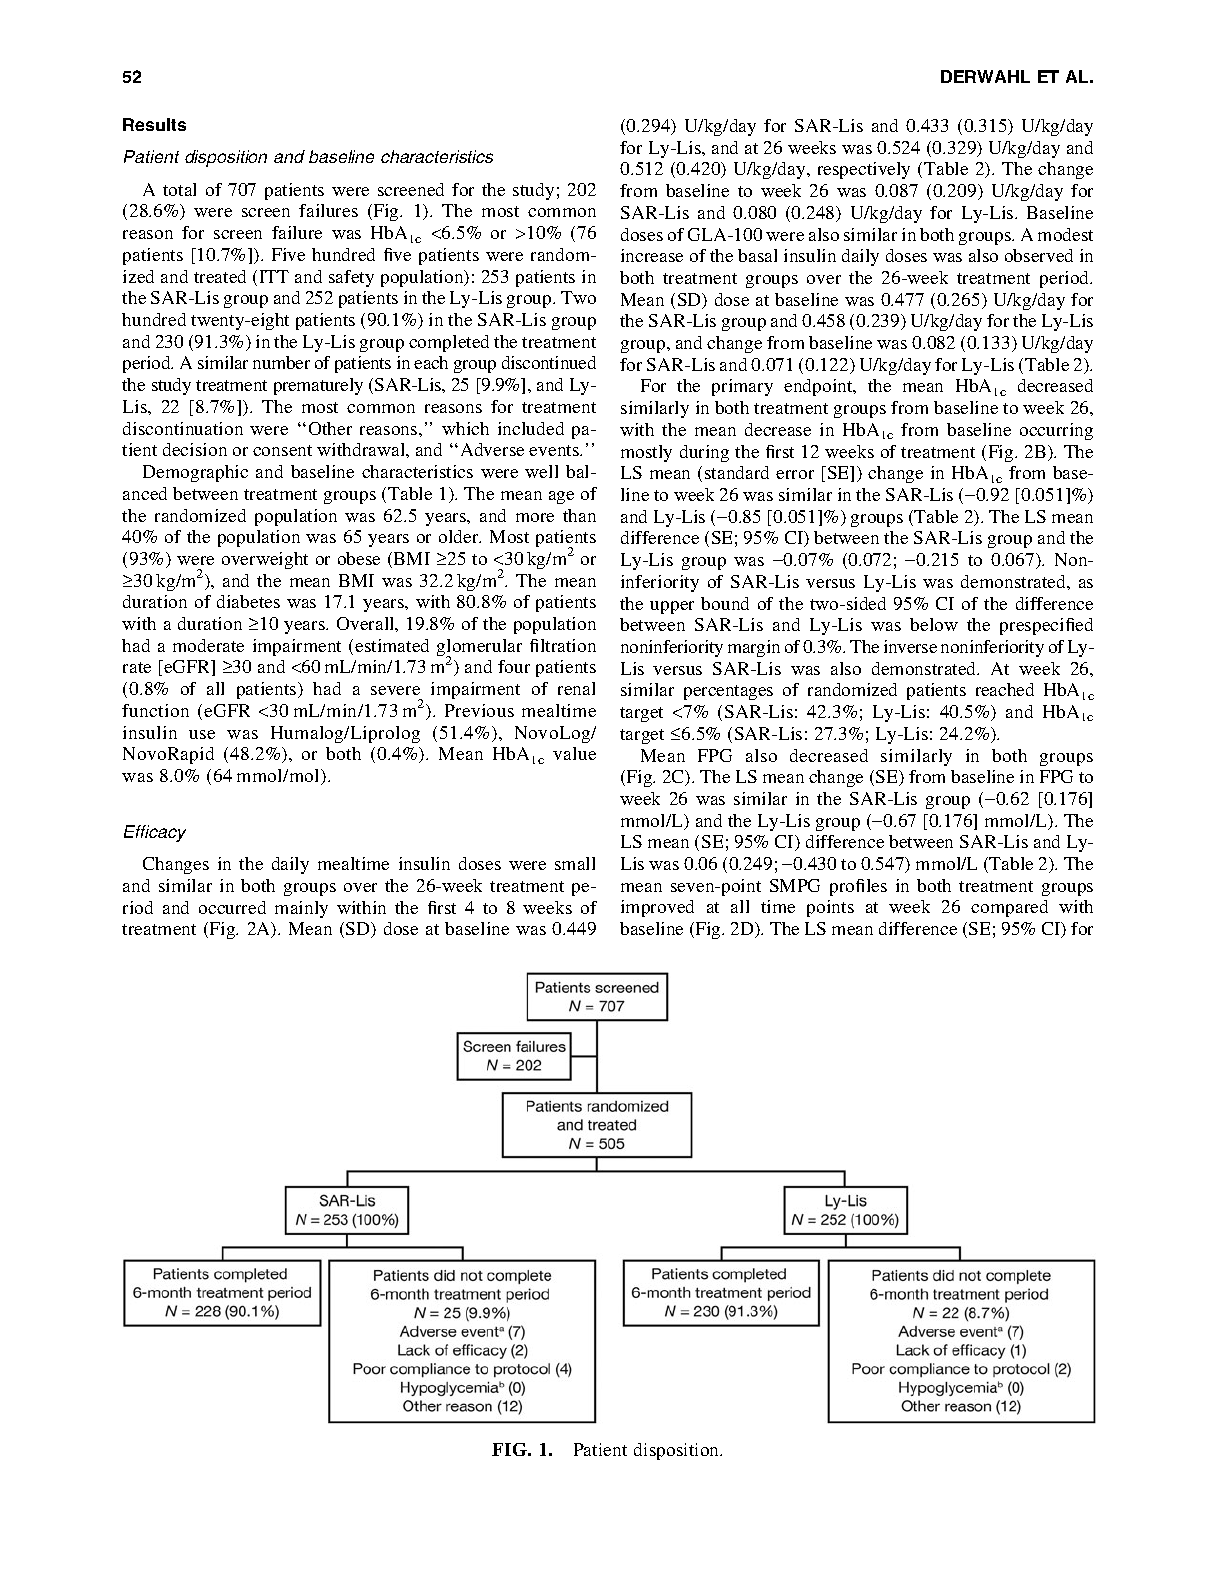  I want to click on occurred, so click(232, 907).
